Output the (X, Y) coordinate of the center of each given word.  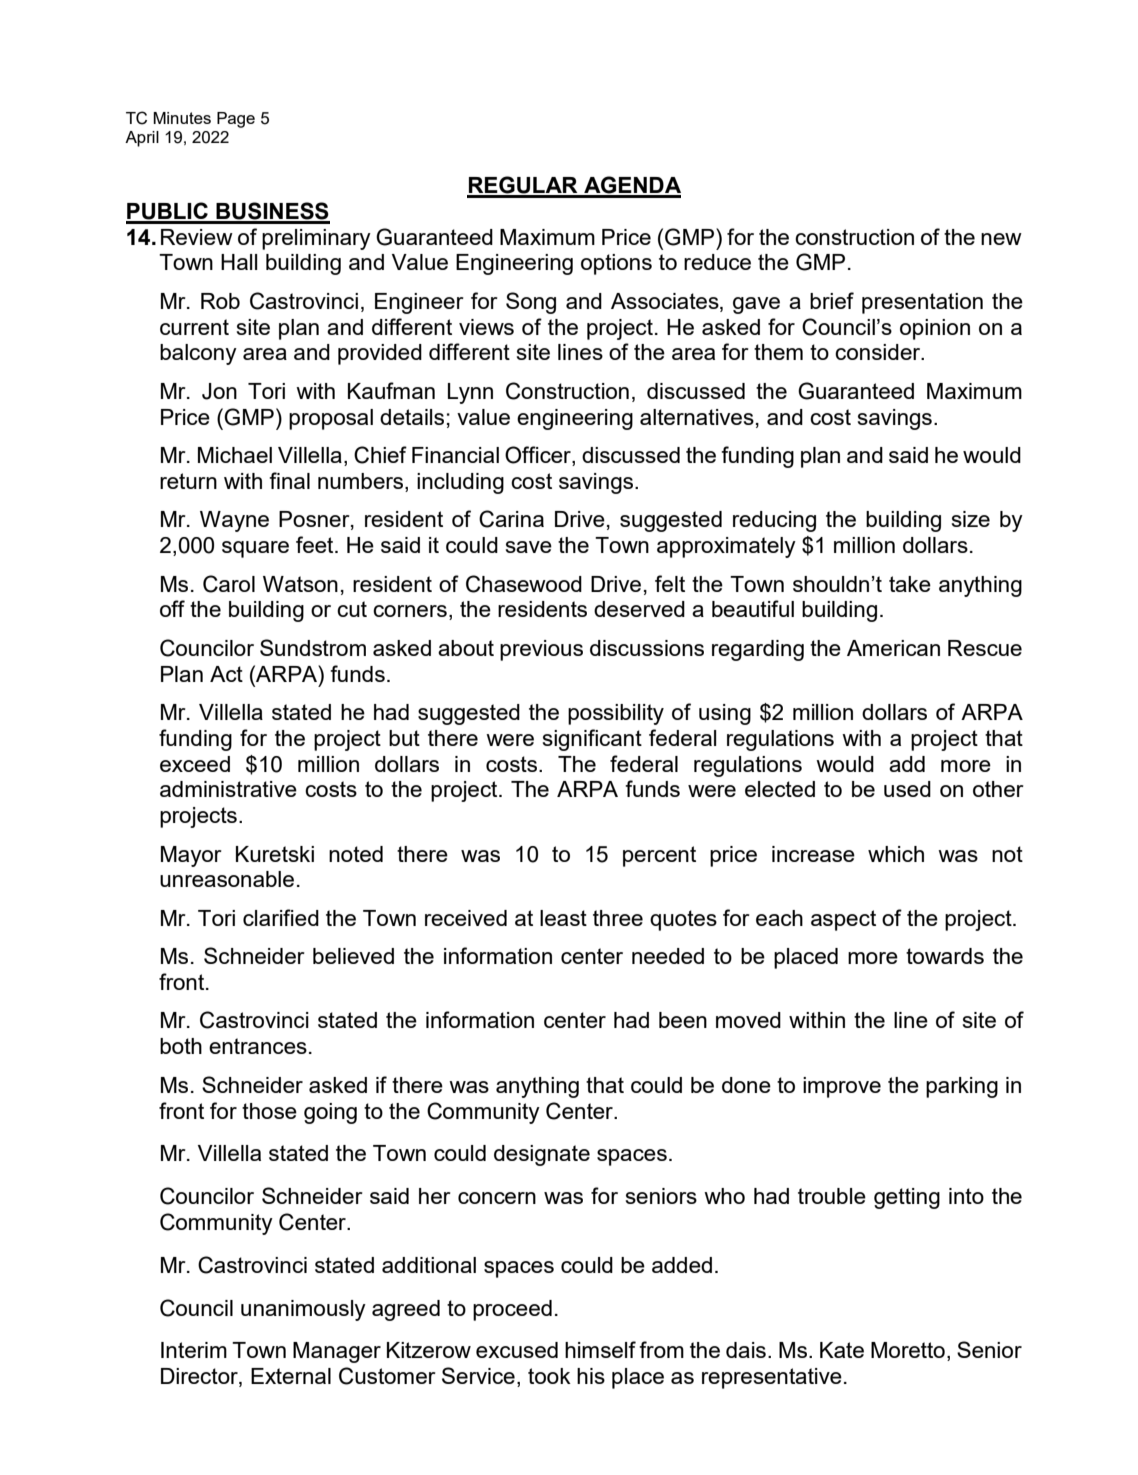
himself (600, 1349)
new (1001, 239)
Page (236, 120)
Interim (194, 1350)
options (616, 264)
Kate (842, 1350)
